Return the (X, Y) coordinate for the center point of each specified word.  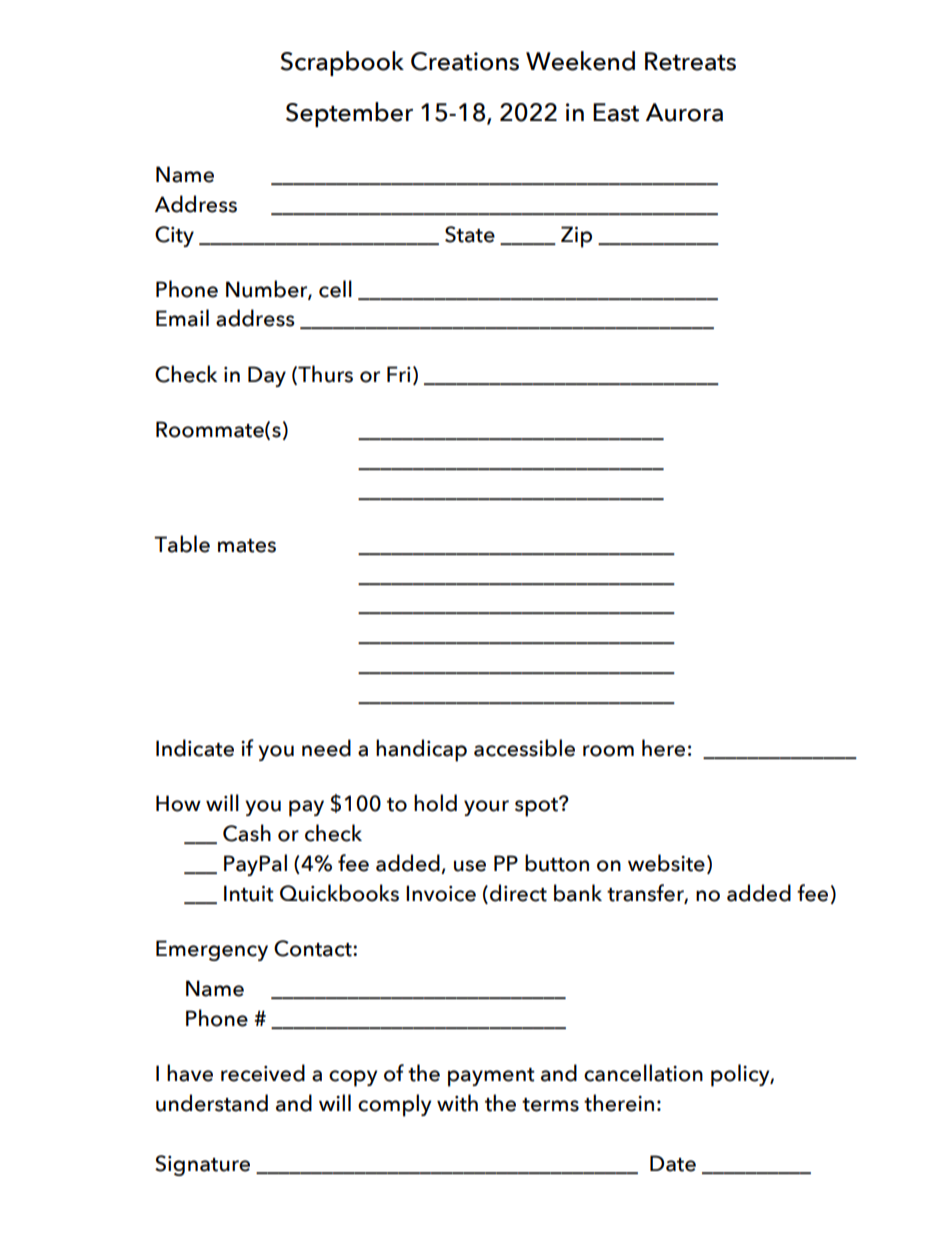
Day (267, 376)
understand (212, 1103)
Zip (576, 237)
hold (435, 803)
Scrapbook (342, 63)
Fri (399, 374)
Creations (465, 61)
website (666, 863)
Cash (247, 833)
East (616, 112)
